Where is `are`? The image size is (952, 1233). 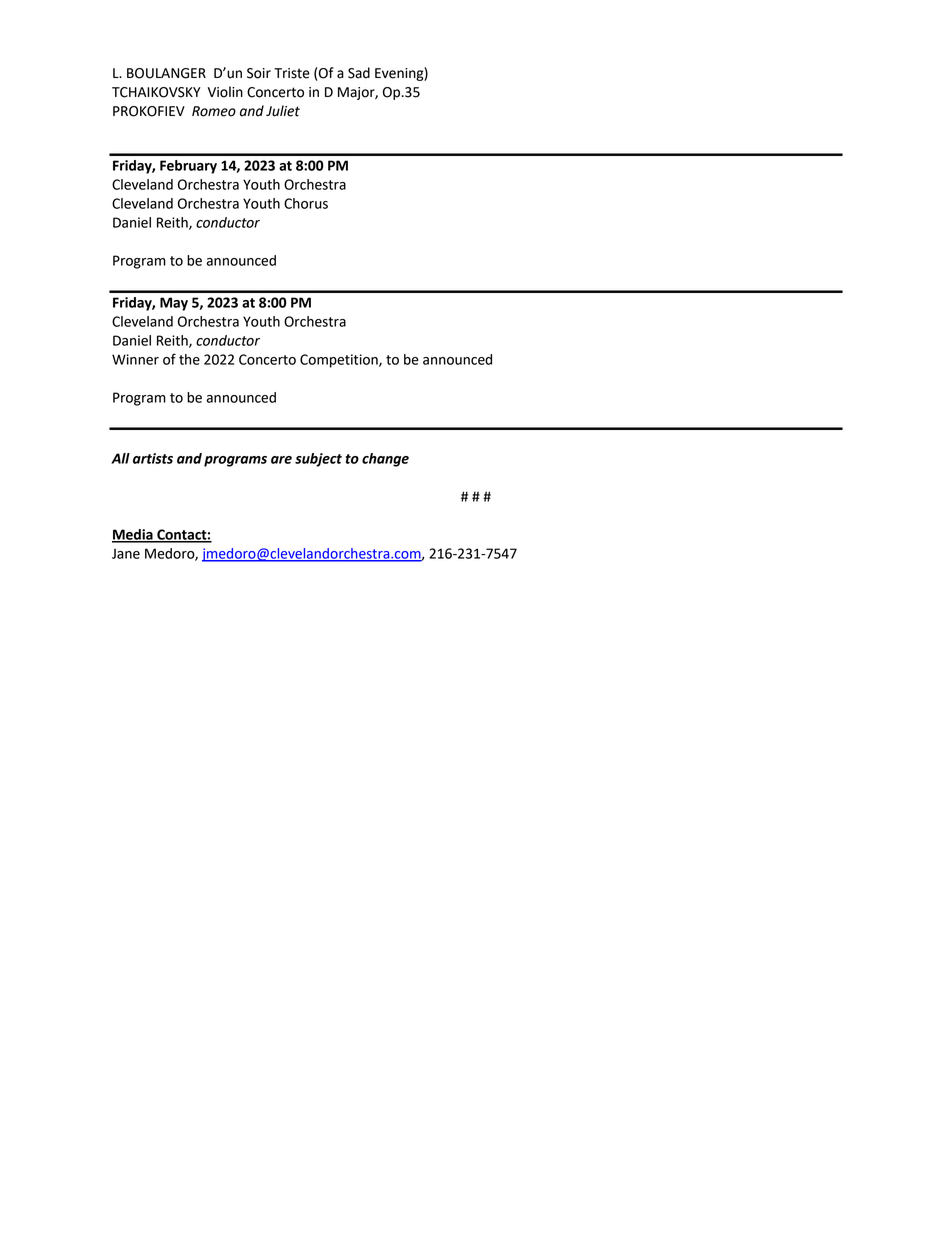
are is located at coordinates (281, 460).
